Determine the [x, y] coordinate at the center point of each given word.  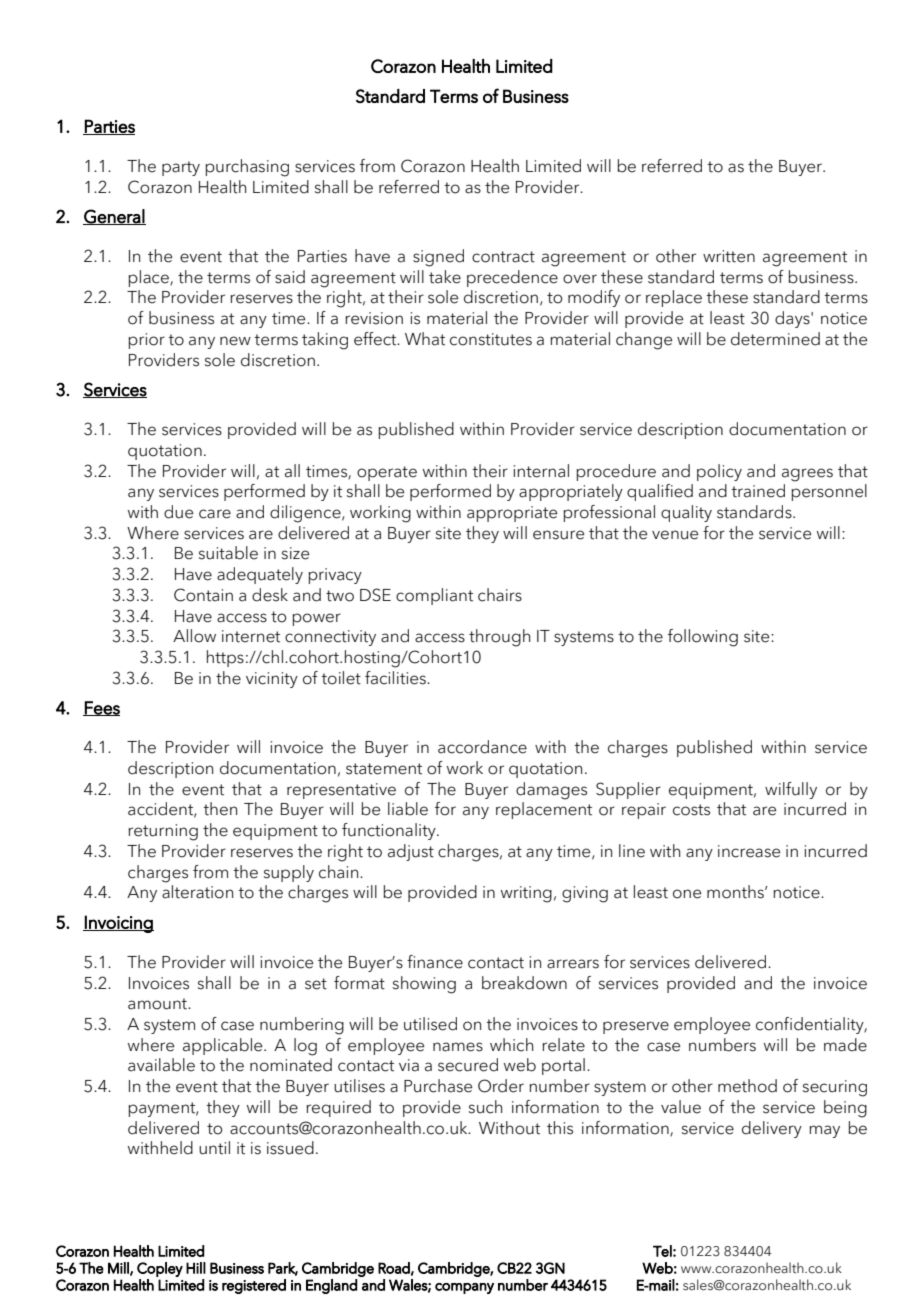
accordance [482, 747]
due [178, 512]
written [729, 256]
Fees [101, 708]
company [464, 1288]
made [845, 1045]
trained [758, 491]
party [181, 168]
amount [159, 1004]
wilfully [791, 790]
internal [541, 471]
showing [424, 985]
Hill [196, 1268]
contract [503, 257]
